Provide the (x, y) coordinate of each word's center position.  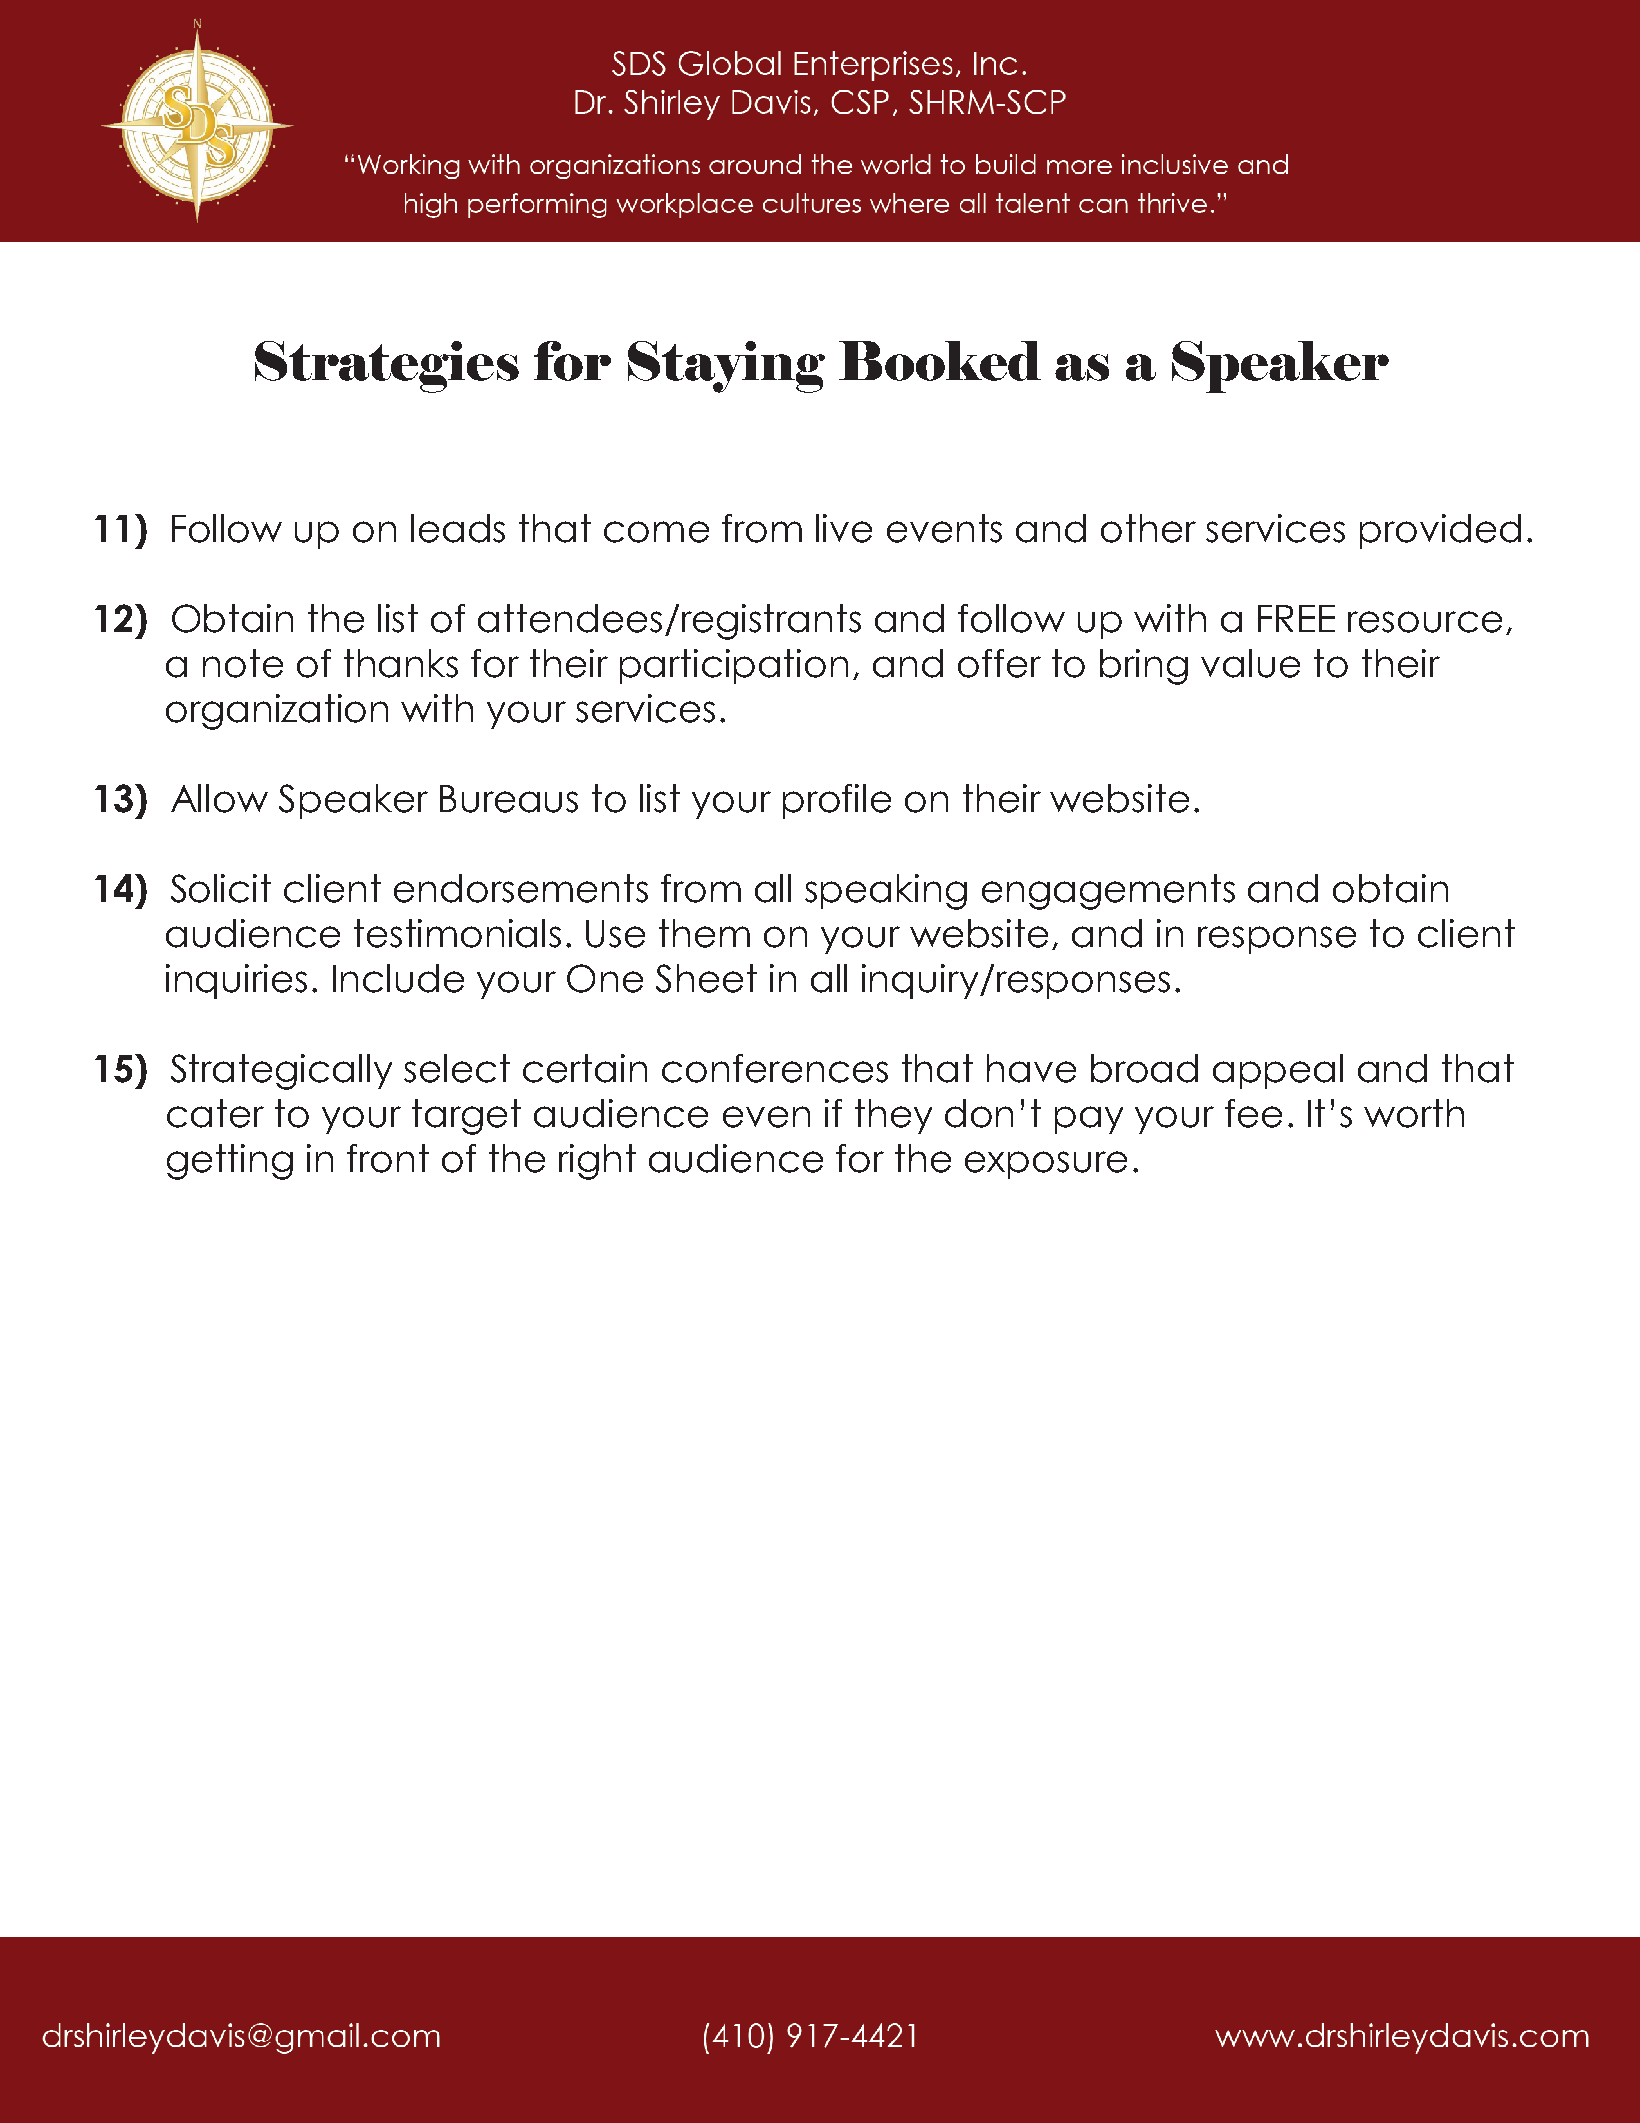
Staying (726, 367)
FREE (1296, 618)
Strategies (387, 367)
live (844, 528)
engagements (1108, 892)
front (388, 1158)
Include (398, 978)
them (704, 933)
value (1250, 663)
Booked (940, 361)
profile (837, 801)
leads (458, 528)
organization (277, 712)
